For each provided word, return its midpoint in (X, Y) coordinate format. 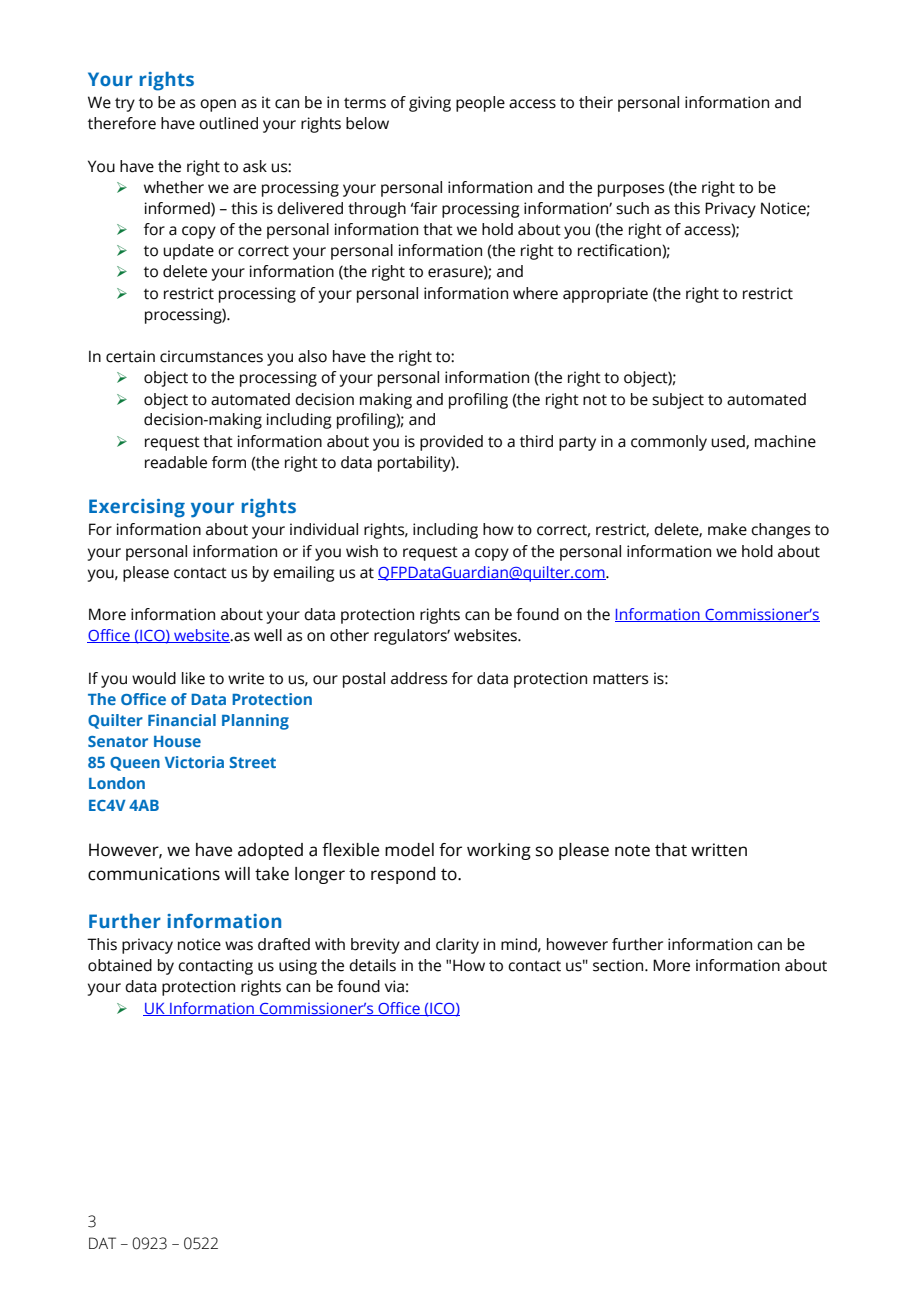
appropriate (605, 295)
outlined (228, 123)
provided (451, 443)
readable (176, 462)
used (729, 442)
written (719, 850)
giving (430, 104)
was (239, 946)
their (596, 102)
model (409, 850)
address (419, 678)
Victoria (194, 762)
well (268, 635)
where (535, 293)
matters (620, 679)
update (188, 252)
